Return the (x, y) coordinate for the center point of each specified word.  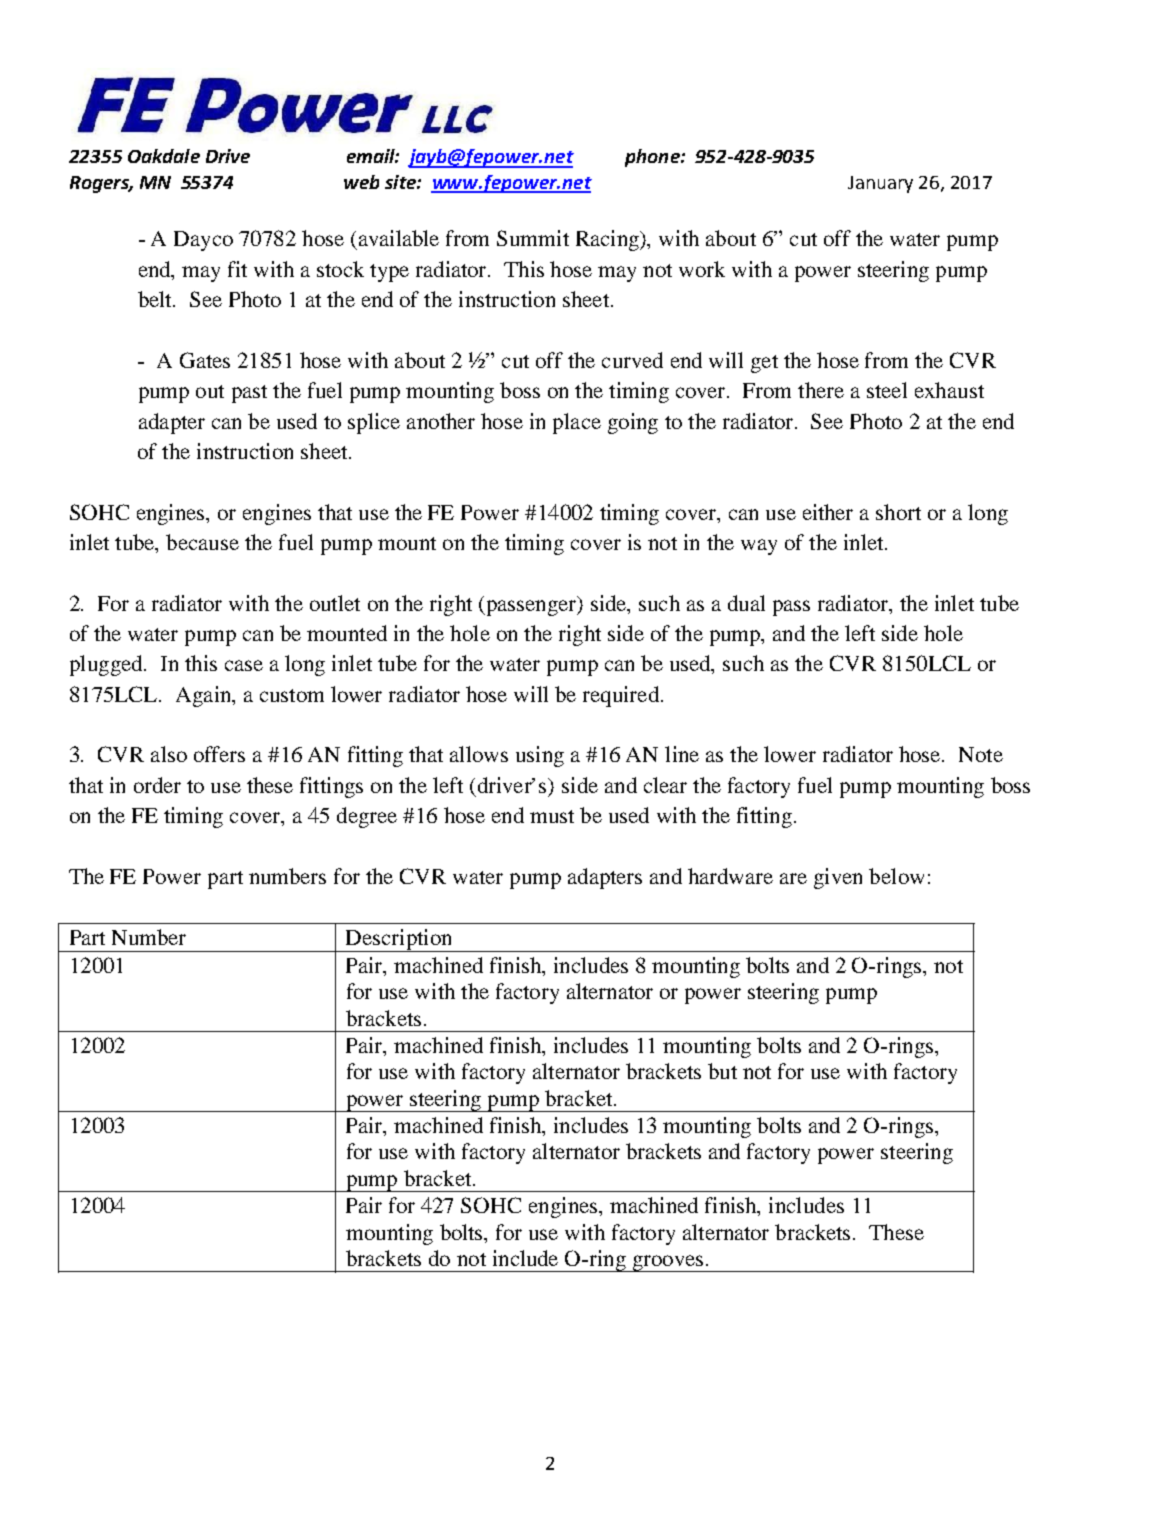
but (722, 1071)
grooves (668, 1263)
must (552, 816)
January (880, 184)
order (157, 785)
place (577, 423)
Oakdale (164, 156)
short (898, 512)
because (202, 542)
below (896, 876)
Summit (533, 238)
